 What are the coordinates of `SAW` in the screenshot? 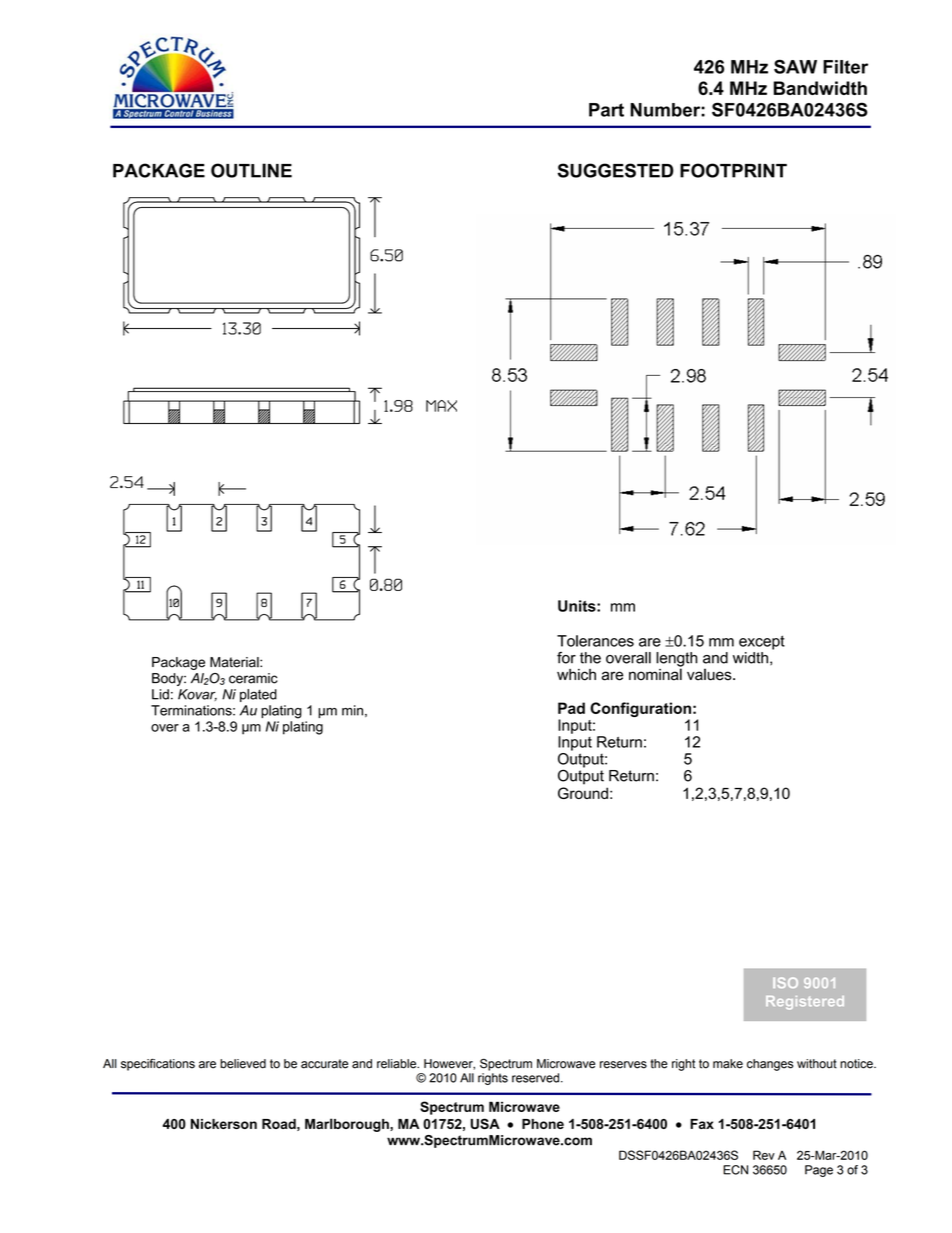 It's located at (795, 66).
